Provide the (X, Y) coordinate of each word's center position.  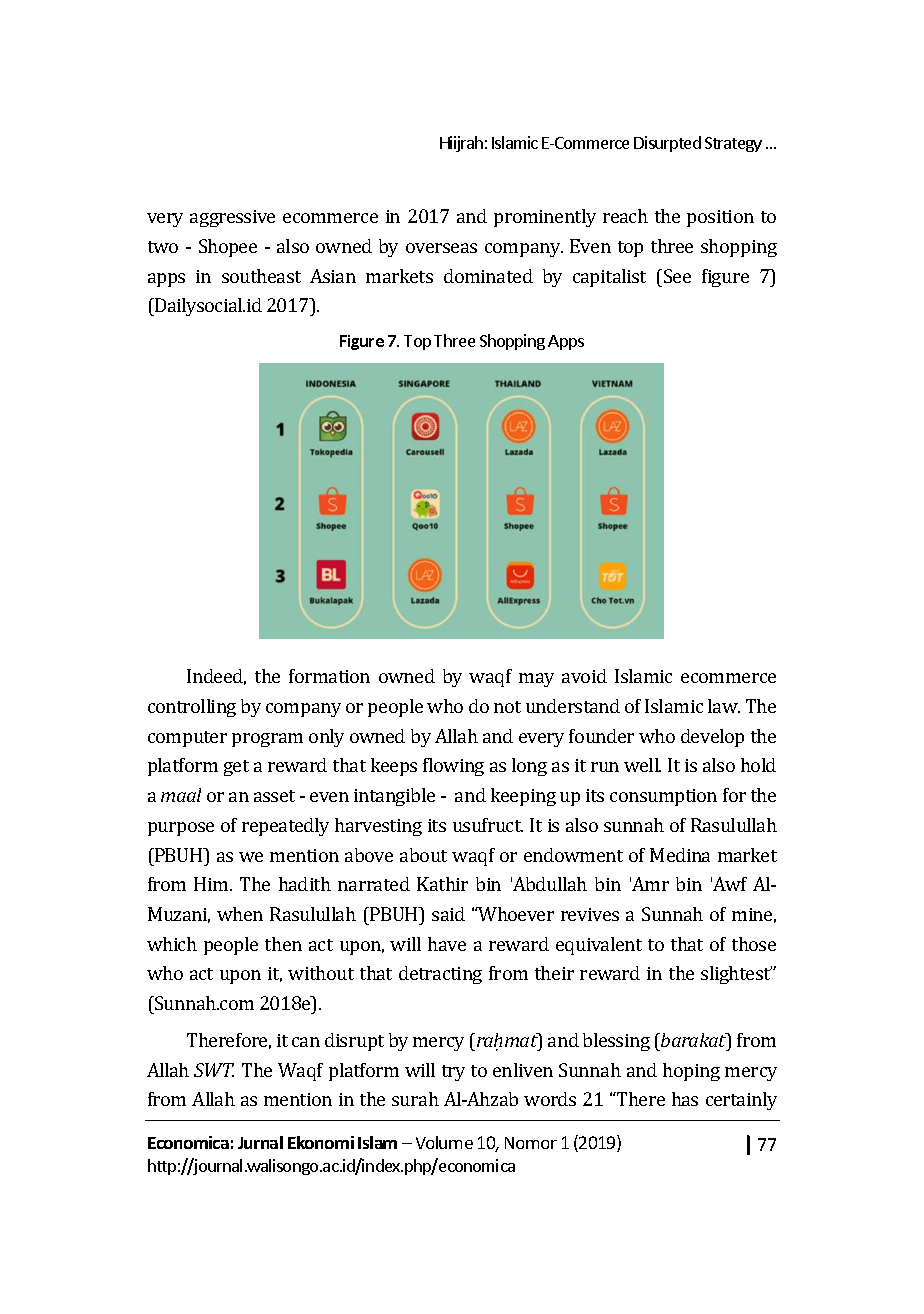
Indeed (216, 677)
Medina (680, 855)
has (685, 1099)
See (677, 276)
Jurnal (260, 1142)
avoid (584, 676)
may (536, 680)
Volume (444, 1142)
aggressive (232, 218)
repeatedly (285, 827)
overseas (441, 248)
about (423, 855)
